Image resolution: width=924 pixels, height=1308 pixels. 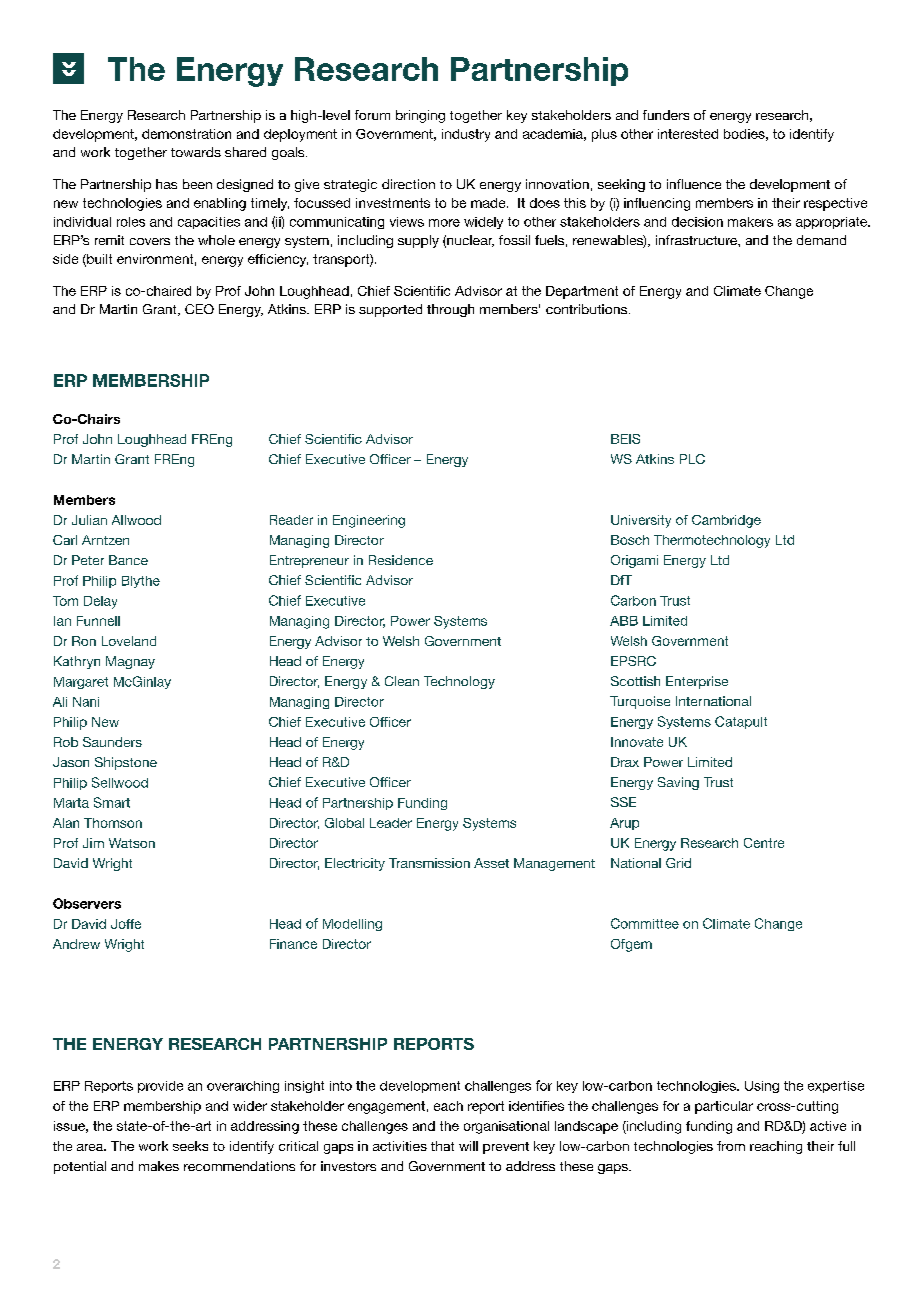 I want to click on Engineering, so click(x=369, y=521).
